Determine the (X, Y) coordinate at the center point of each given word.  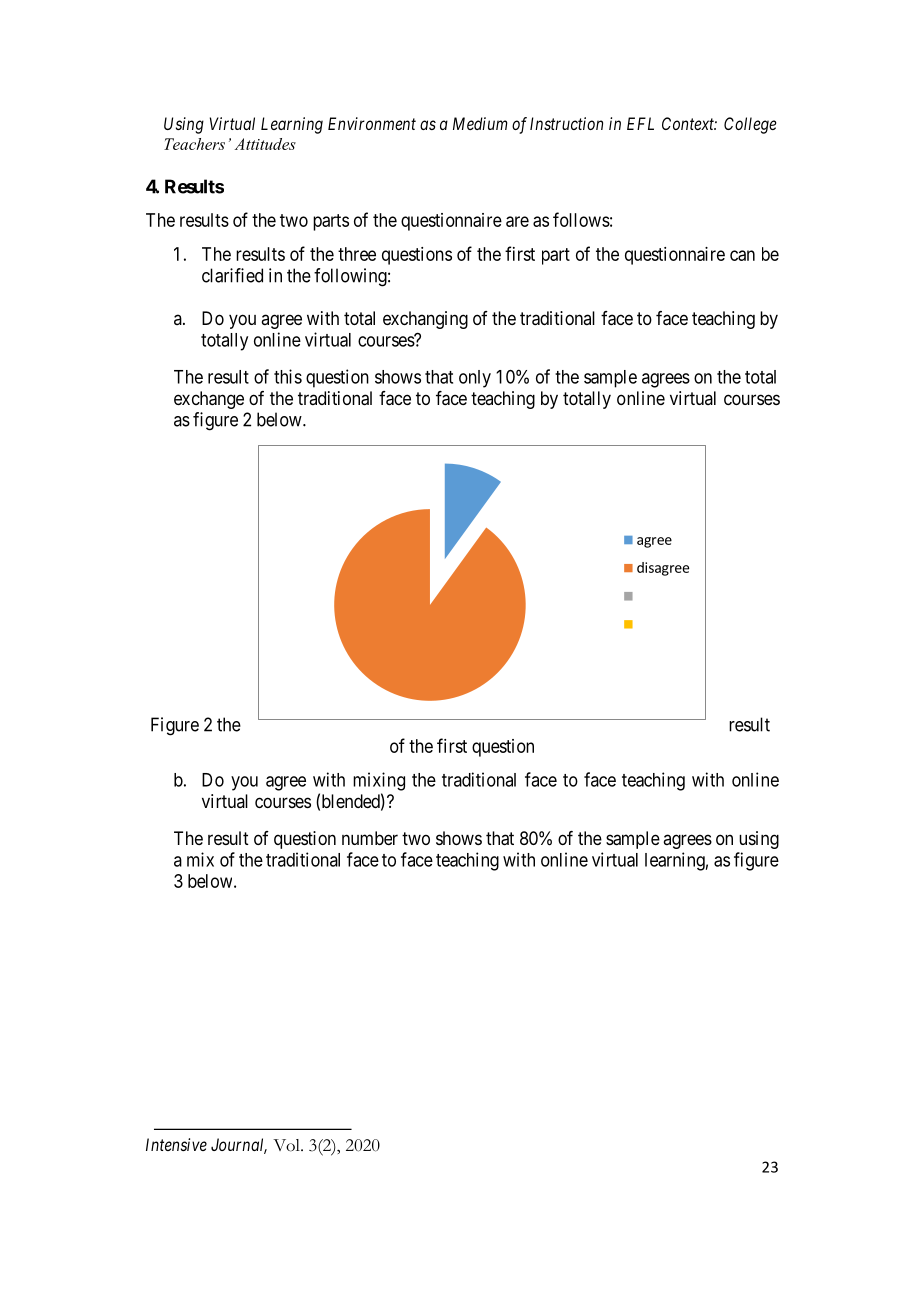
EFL (640, 123)
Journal (239, 1146)
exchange (209, 400)
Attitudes (265, 144)
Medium (480, 123)
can (742, 255)
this (288, 376)
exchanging (425, 320)
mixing (379, 781)
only (475, 379)
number (370, 838)
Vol (287, 1145)
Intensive (176, 1144)
